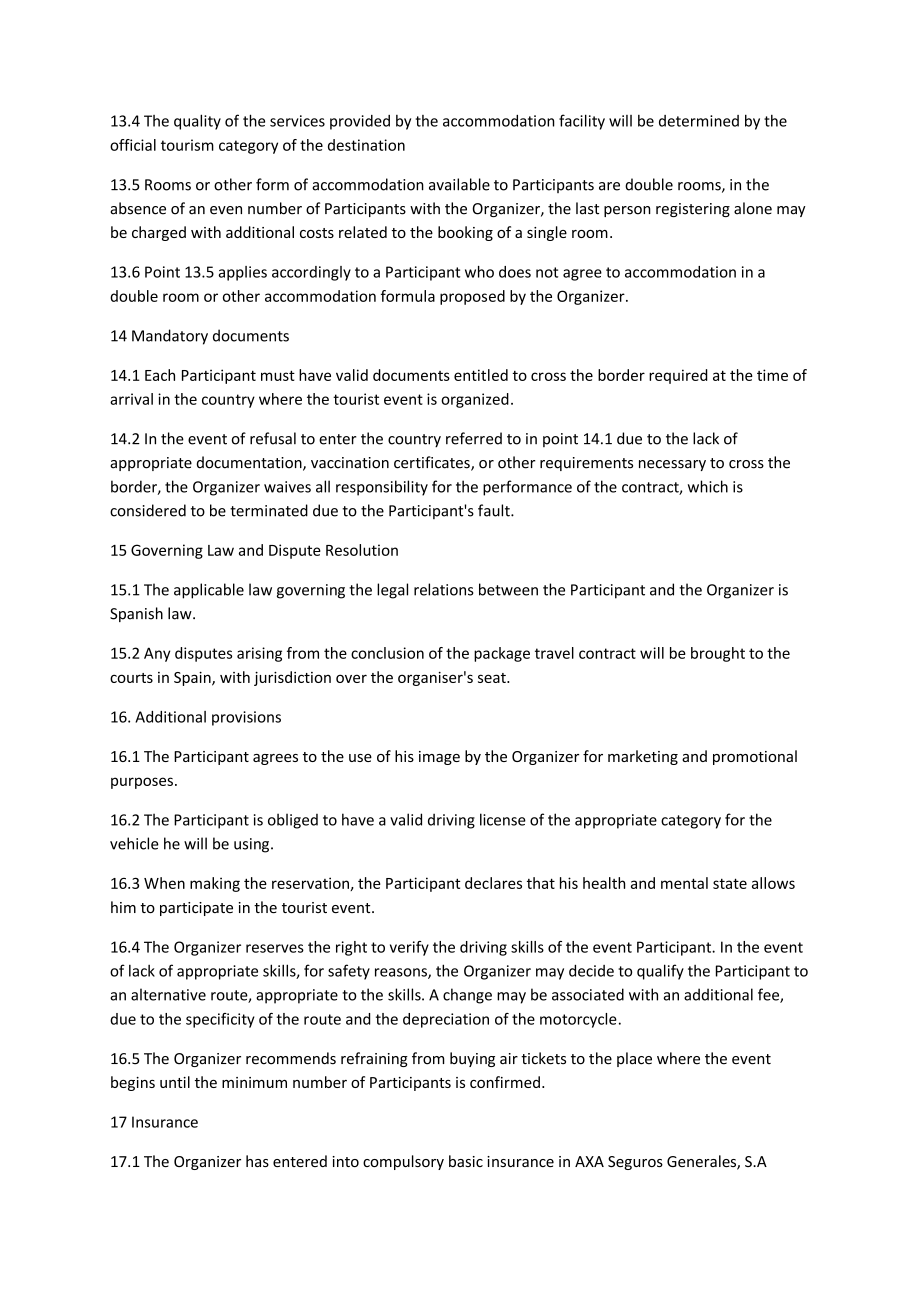 The image size is (924, 1308). I want to click on Any, so click(157, 654).
